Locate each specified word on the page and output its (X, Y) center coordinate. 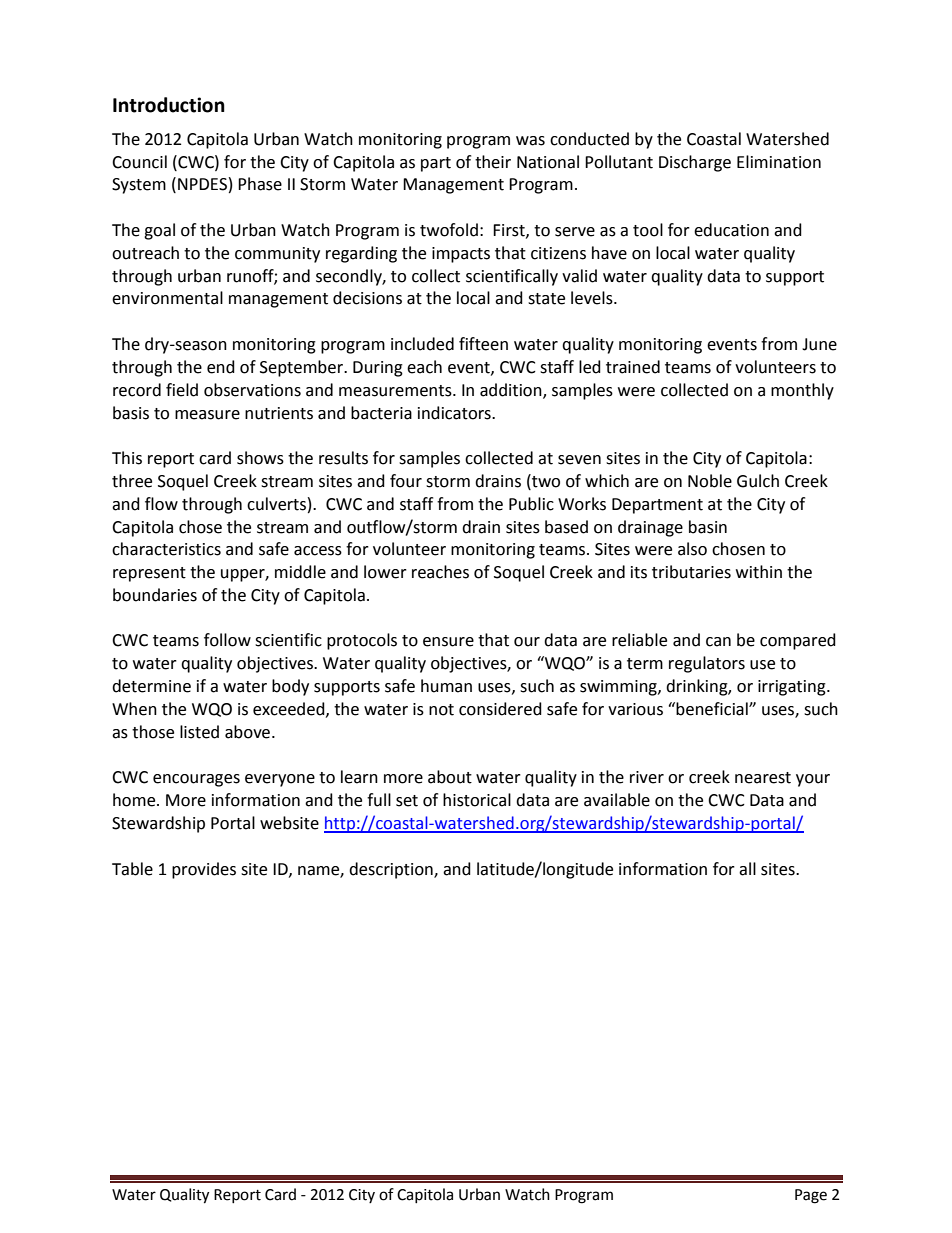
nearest (763, 778)
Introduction (169, 105)
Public (531, 504)
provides (204, 870)
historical (477, 800)
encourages (196, 780)
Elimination (779, 162)
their (493, 162)
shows (260, 458)
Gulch (758, 481)
